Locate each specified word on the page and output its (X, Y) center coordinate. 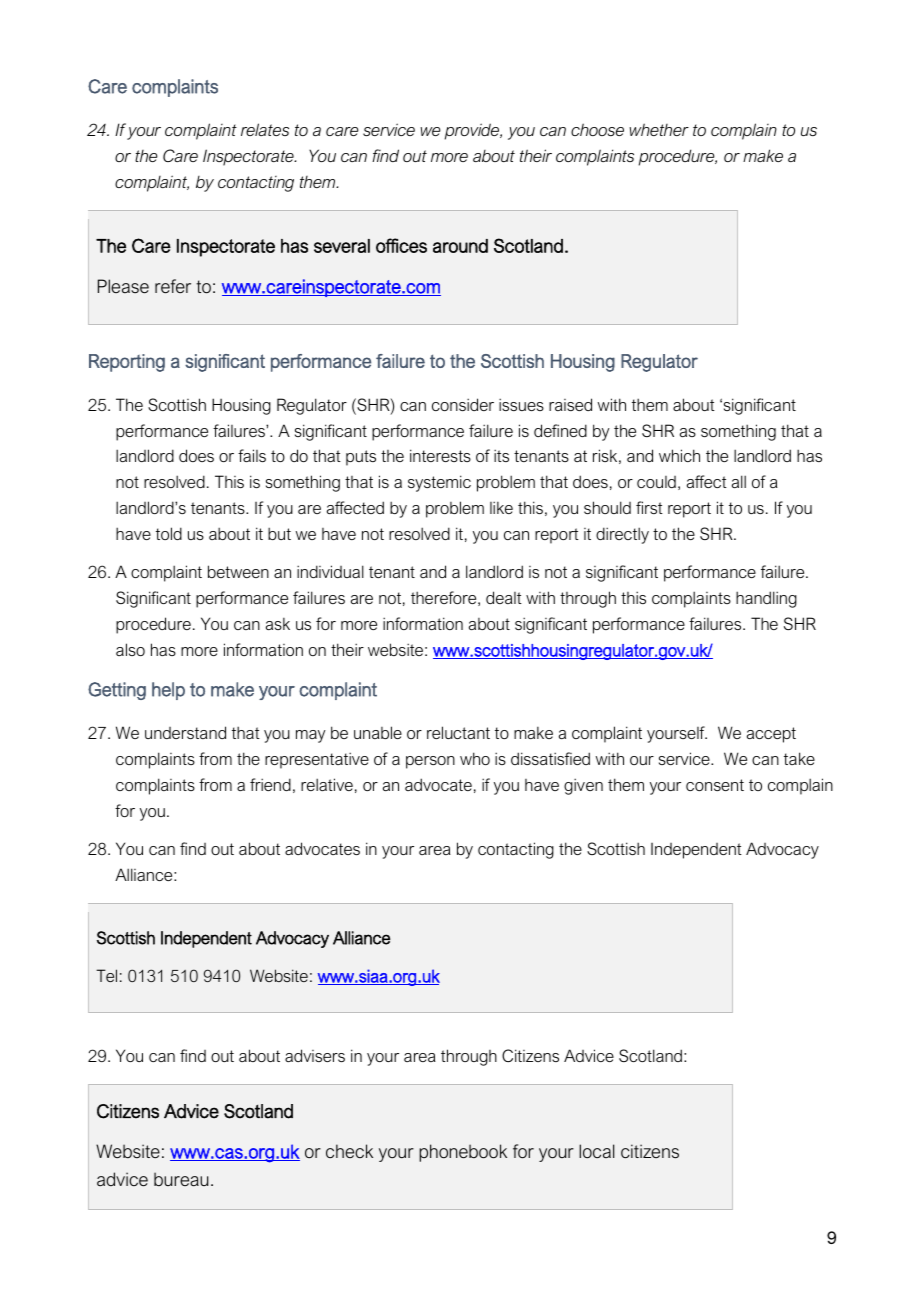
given (583, 786)
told (169, 533)
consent (715, 785)
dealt (504, 597)
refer (173, 286)
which (679, 455)
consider (463, 404)
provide (473, 131)
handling (766, 599)
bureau (181, 1179)
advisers (315, 1055)
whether (659, 129)
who (475, 758)
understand (185, 732)
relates (265, 129)
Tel (106, 975)
